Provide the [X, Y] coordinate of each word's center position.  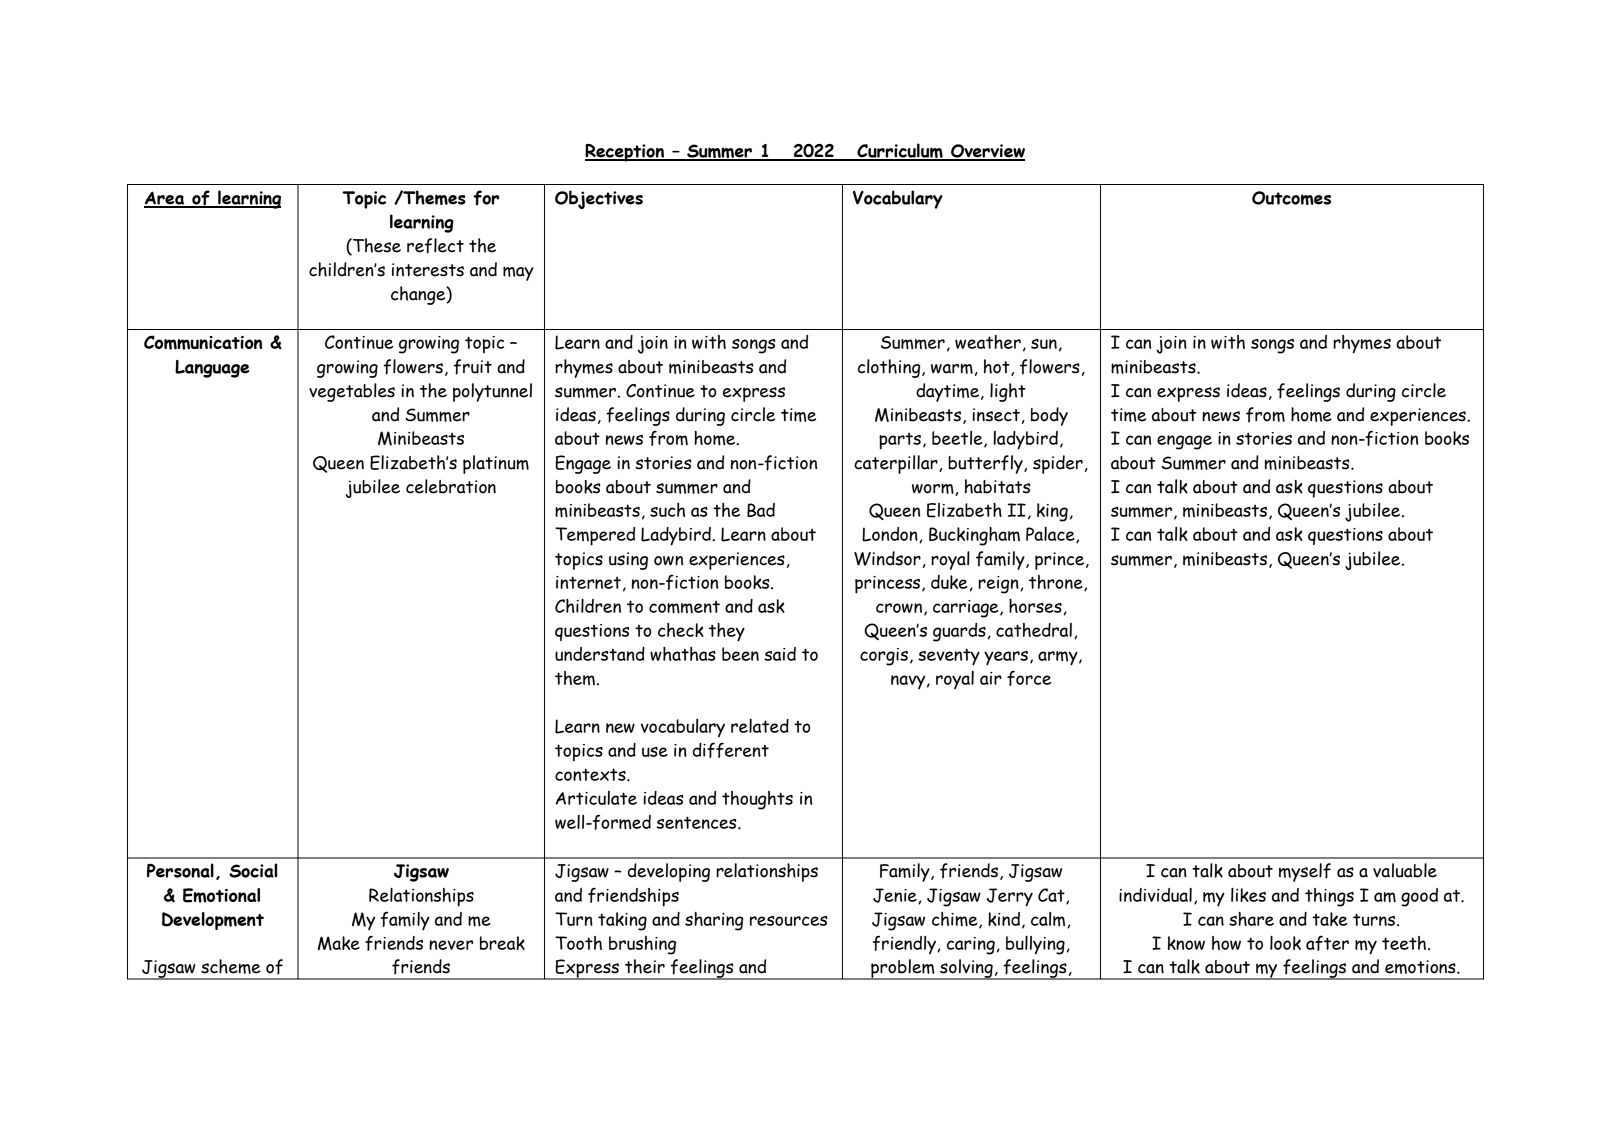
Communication [203, 342]
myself [1305, 872]
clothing [890, 368]
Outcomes [1291, 198]
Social [253, 870]
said [780, 654]
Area [165, 199]
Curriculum [900, 151]
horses [1035, 606]
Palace [1051, 535]
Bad [761, 510]
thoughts [757, 800]
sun [1044, 344]
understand [600, 654]
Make [339, 943]
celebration [451, 486]
